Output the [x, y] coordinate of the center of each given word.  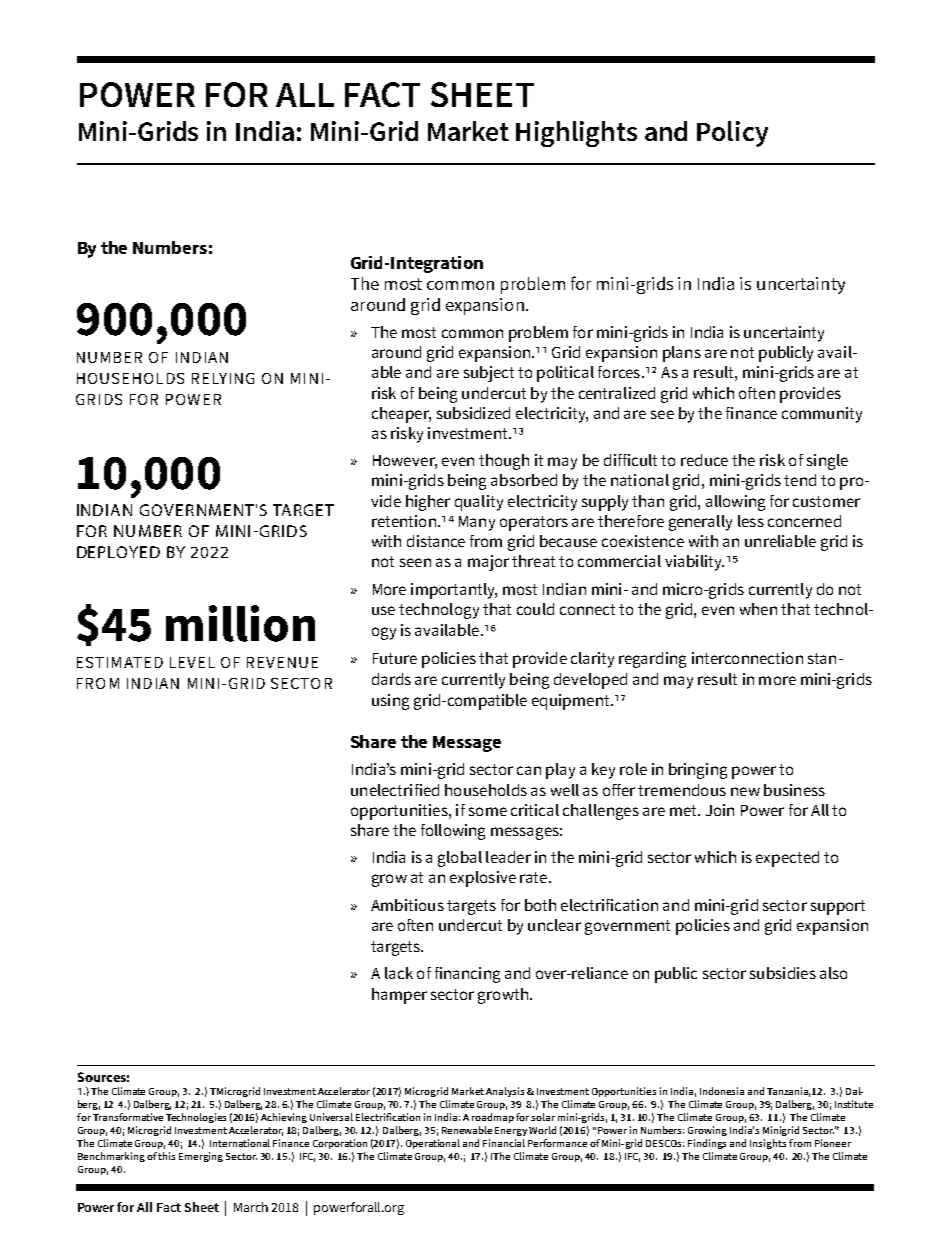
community [822, 415]
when [758, 609]
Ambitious [407, 905]
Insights [768, 1144]
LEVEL [192, 662]
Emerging [201, 1157]
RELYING [223, 378]
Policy [732, 134]
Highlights [576, 134]
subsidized [473, 413]
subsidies [783, 973]
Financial [504, 1143]
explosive [483, 879]
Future [395, 658]
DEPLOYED [118, 552]
